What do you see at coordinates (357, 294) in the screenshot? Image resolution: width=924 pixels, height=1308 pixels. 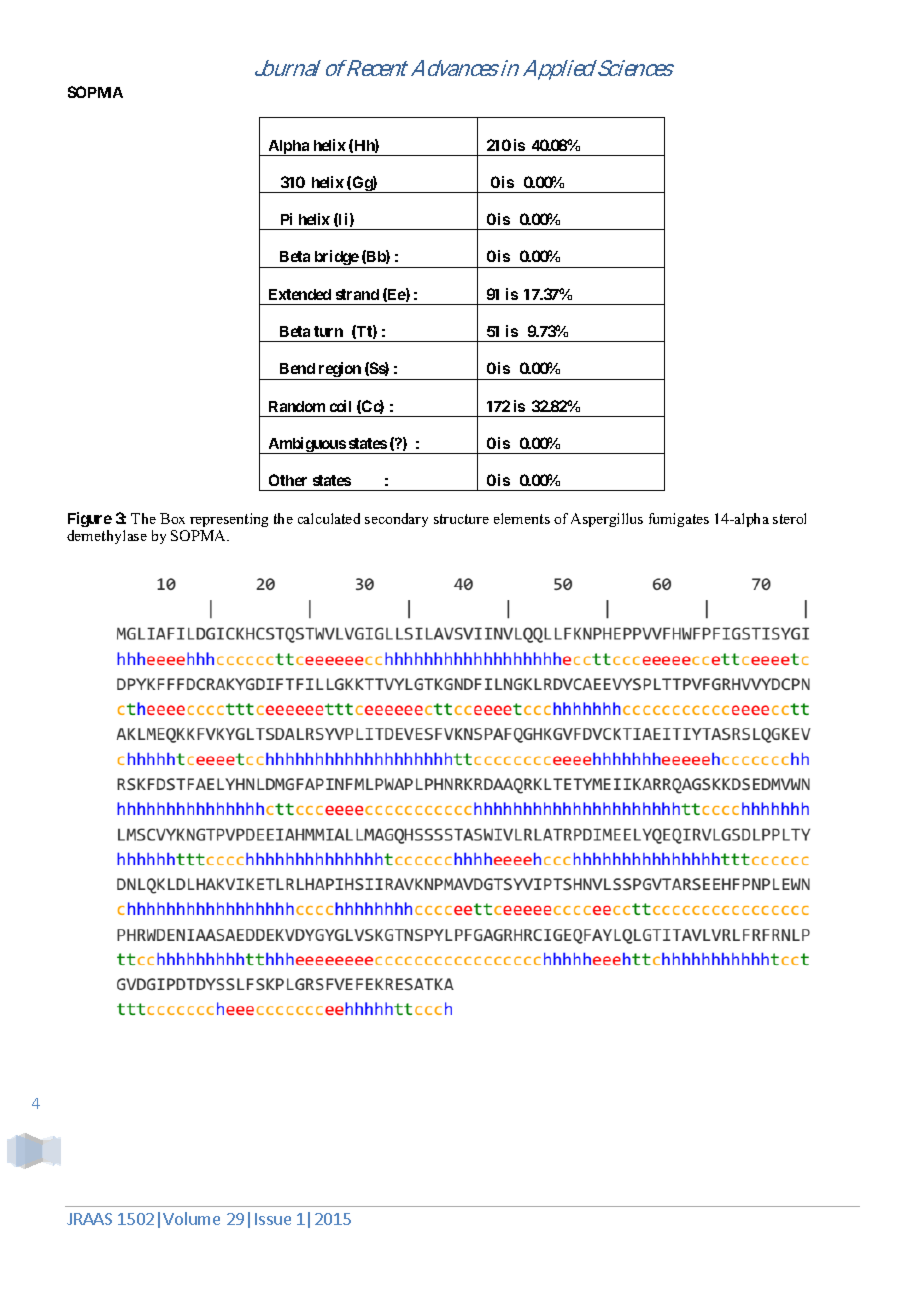 I see `strand` at bounding box center [357, 294].
